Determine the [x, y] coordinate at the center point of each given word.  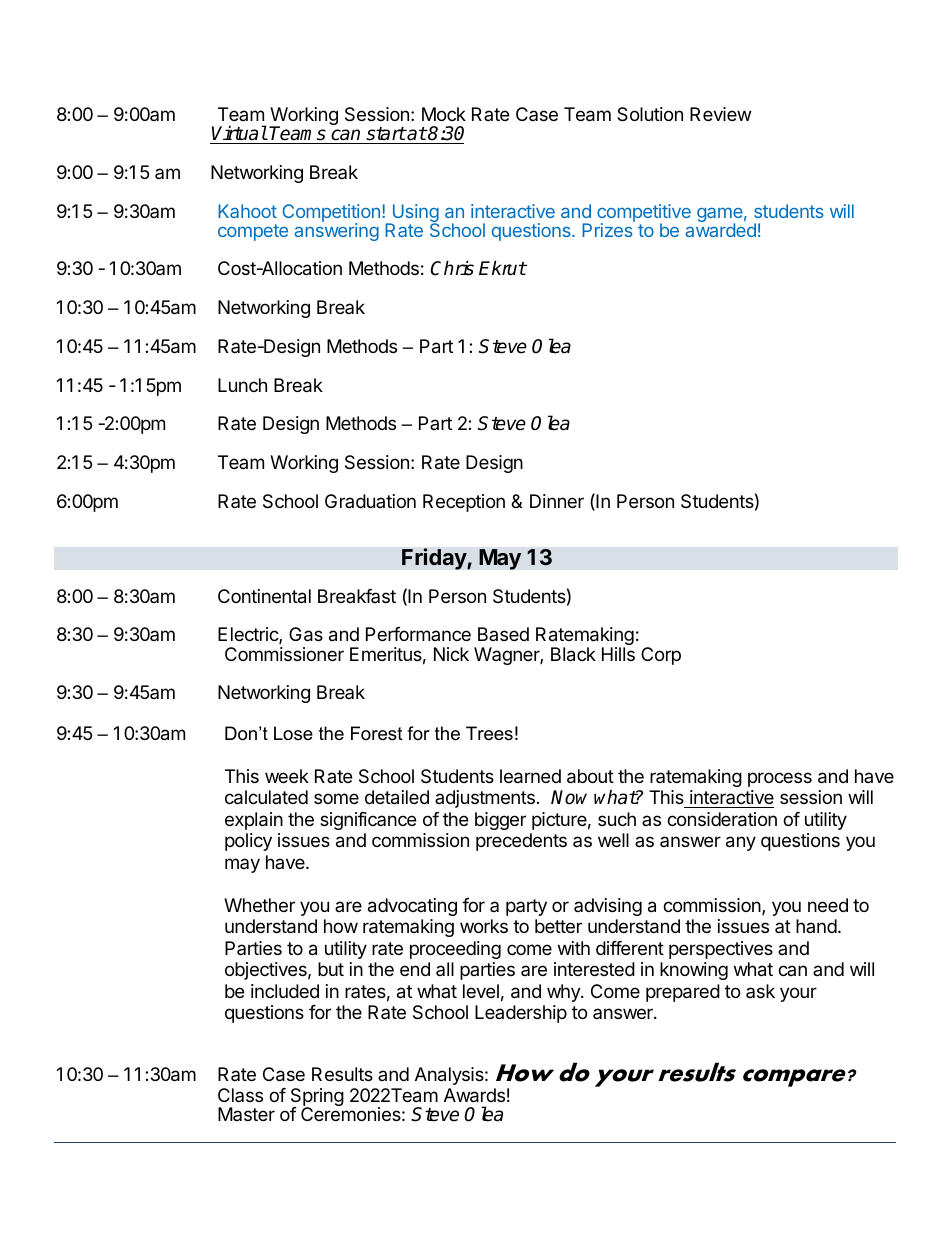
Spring [317, 1098]
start [386, 134]
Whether [259, 905]
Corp [661, 656]
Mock [444, 114]
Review [720, 114]
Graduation [370, 501]
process [780, 779]
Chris [452, 268]
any [741, 843]
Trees [489, 733]
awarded [720, 229]
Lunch [242, 385]
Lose [293, 733]
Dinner [557, 501]
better [558, 926]
